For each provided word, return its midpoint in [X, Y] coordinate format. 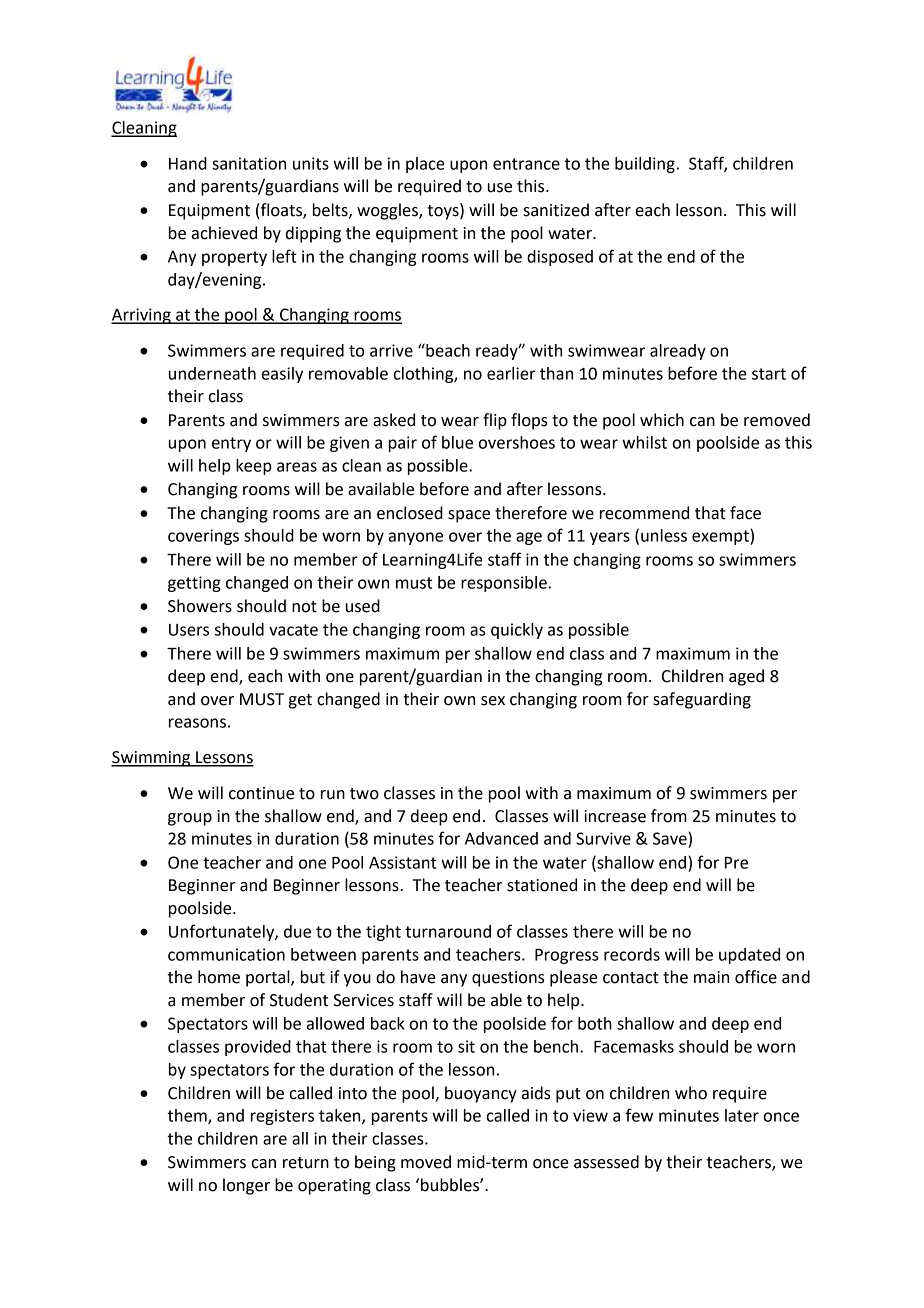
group [190, 819]
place [425, 165]
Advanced [501, 838]
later [742, 1115]
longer [246, 1186]
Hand [188, 163]
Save [671, 838]
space [469, 516]
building [645, 165]
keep [254, 467]
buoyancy [481, 1094]
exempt [721, 537]
